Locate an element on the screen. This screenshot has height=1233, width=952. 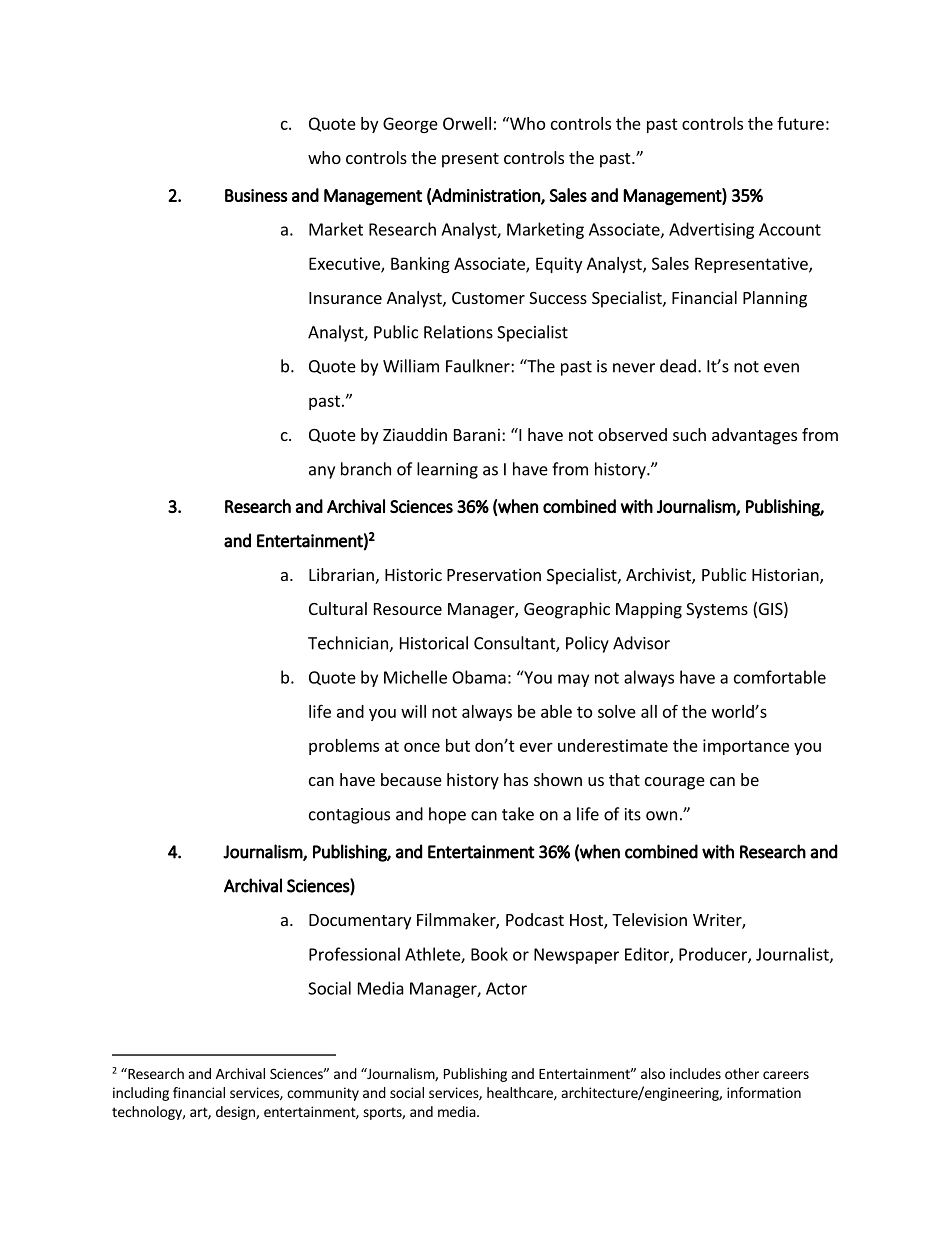
Orwell is located at coordinates (467, 123).
